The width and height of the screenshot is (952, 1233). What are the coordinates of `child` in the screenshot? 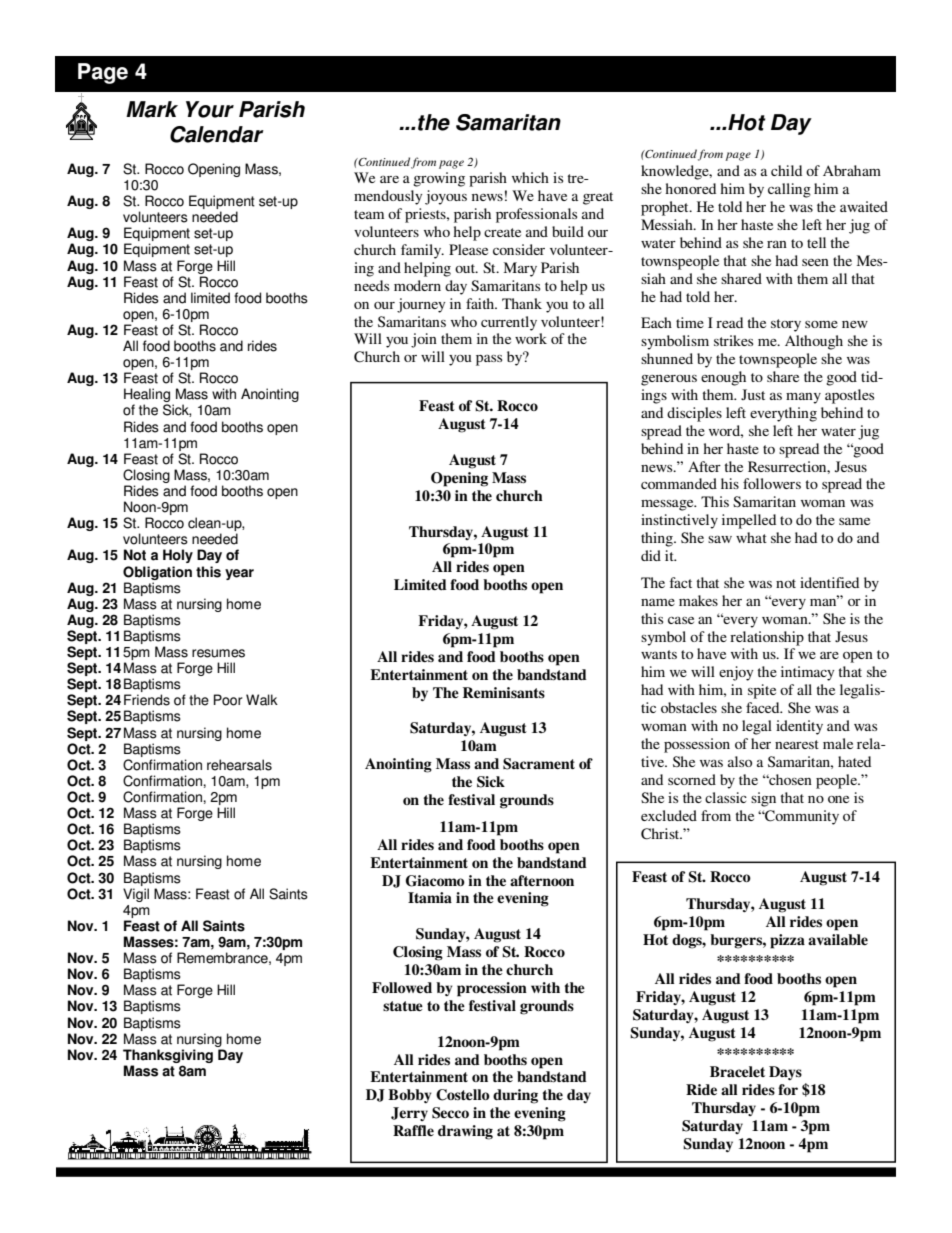 It's located at (786, 170).
